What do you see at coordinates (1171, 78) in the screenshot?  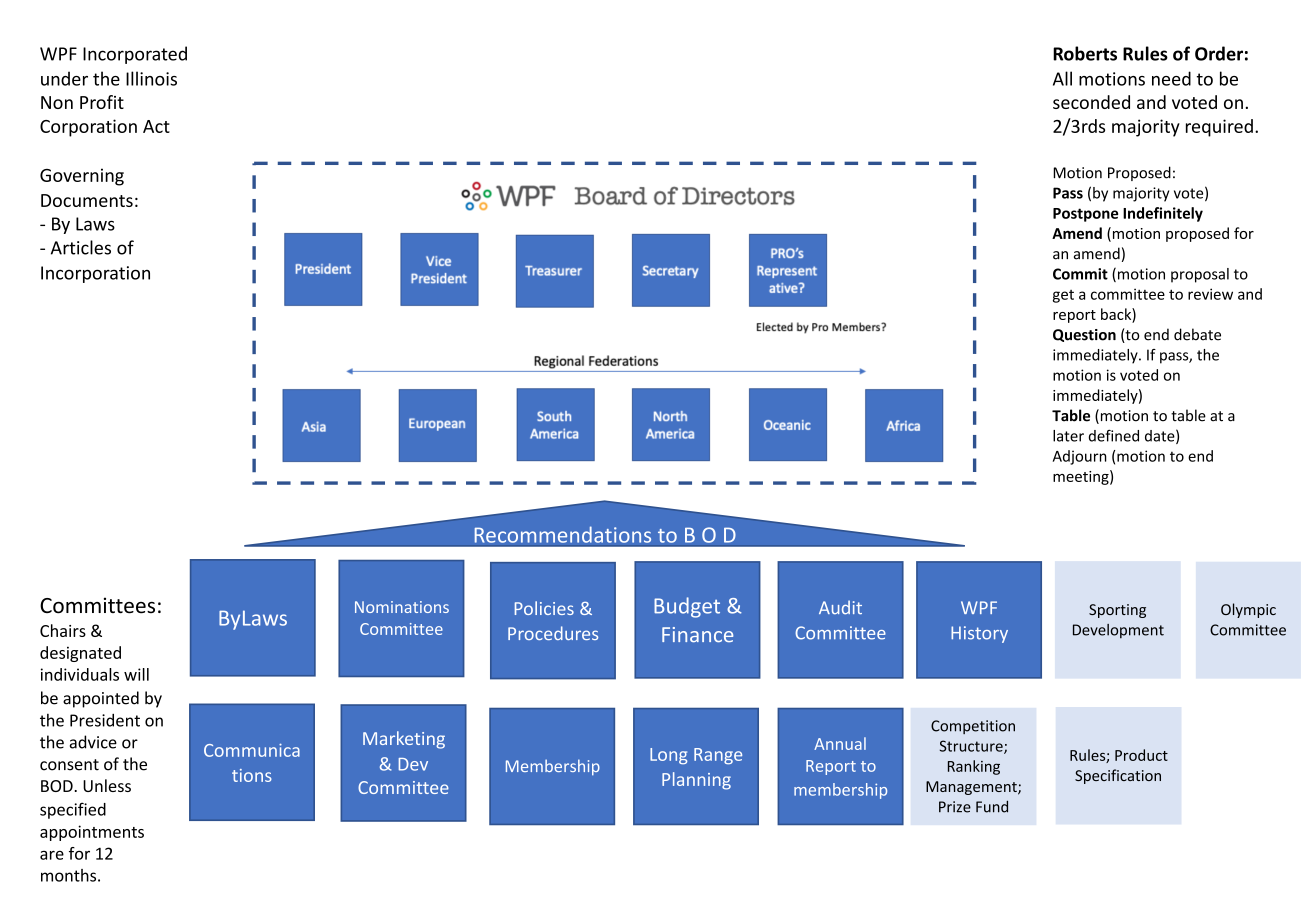 I see `need` at bounding box center [1171, 78].
